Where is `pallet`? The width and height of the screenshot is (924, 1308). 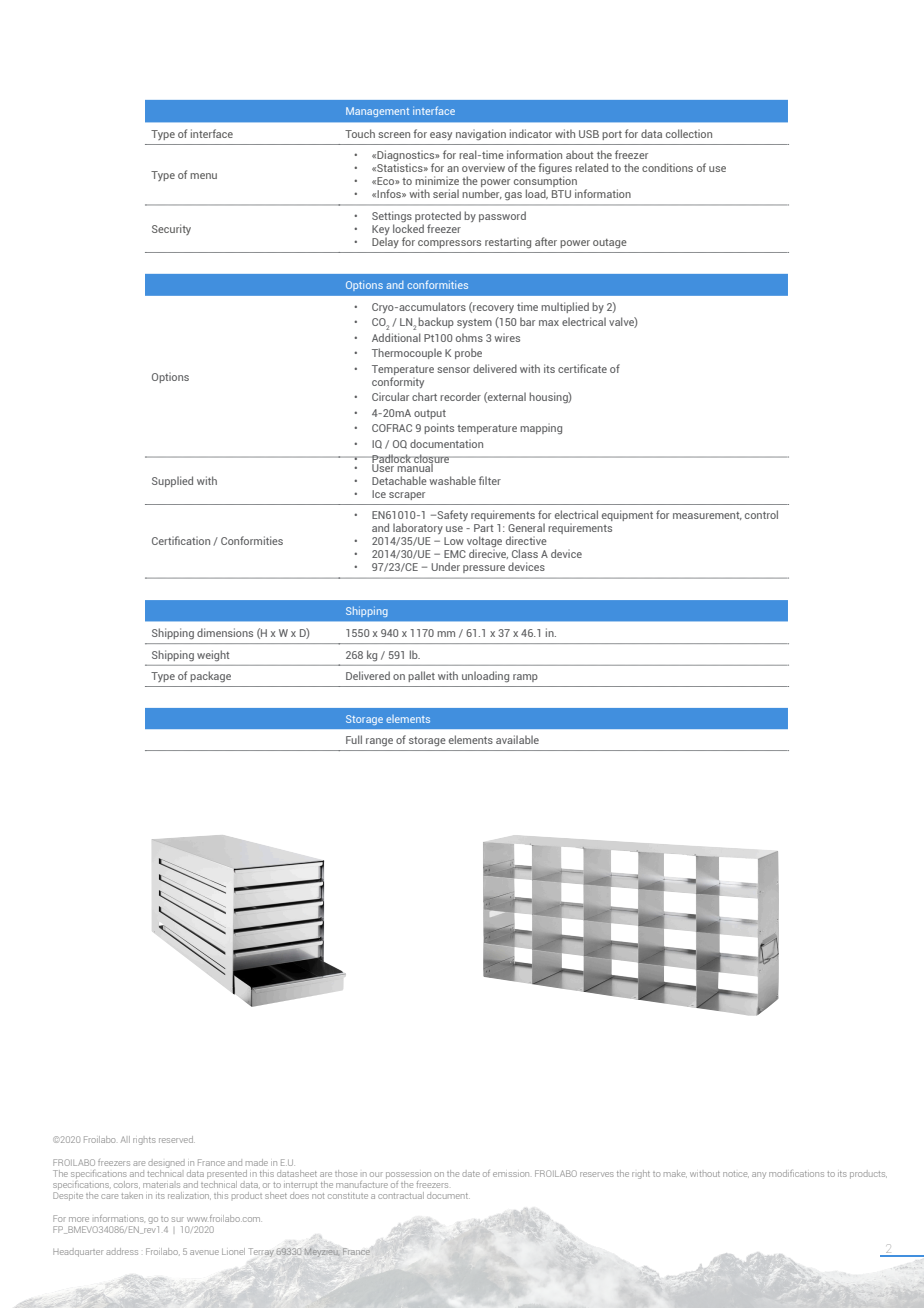 pallet is located at coordinates (421, 676).
